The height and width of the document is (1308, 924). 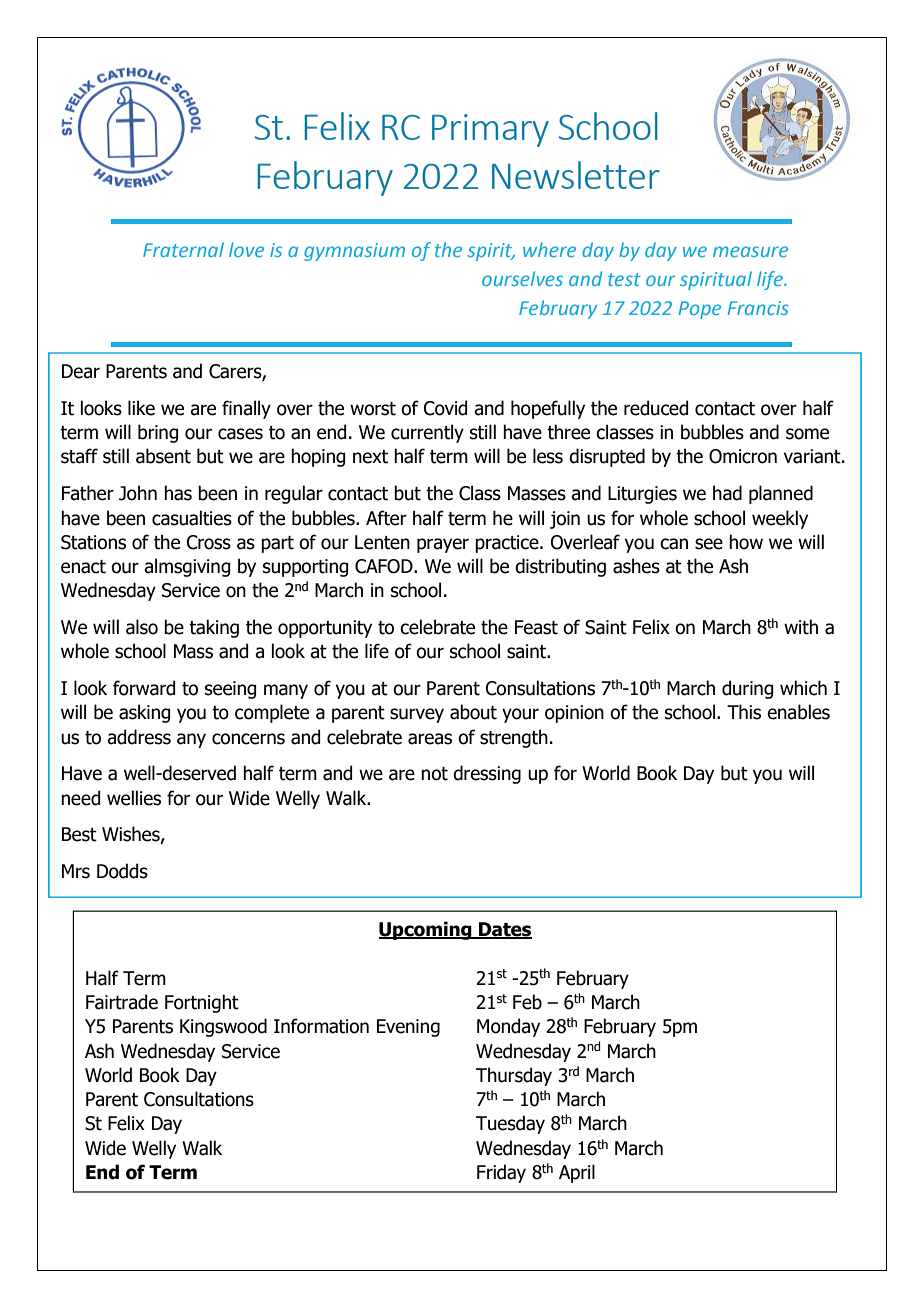 What do you see at coordinates (473, 712) in the document?
I see `about` at bounding box center [473, 712].
